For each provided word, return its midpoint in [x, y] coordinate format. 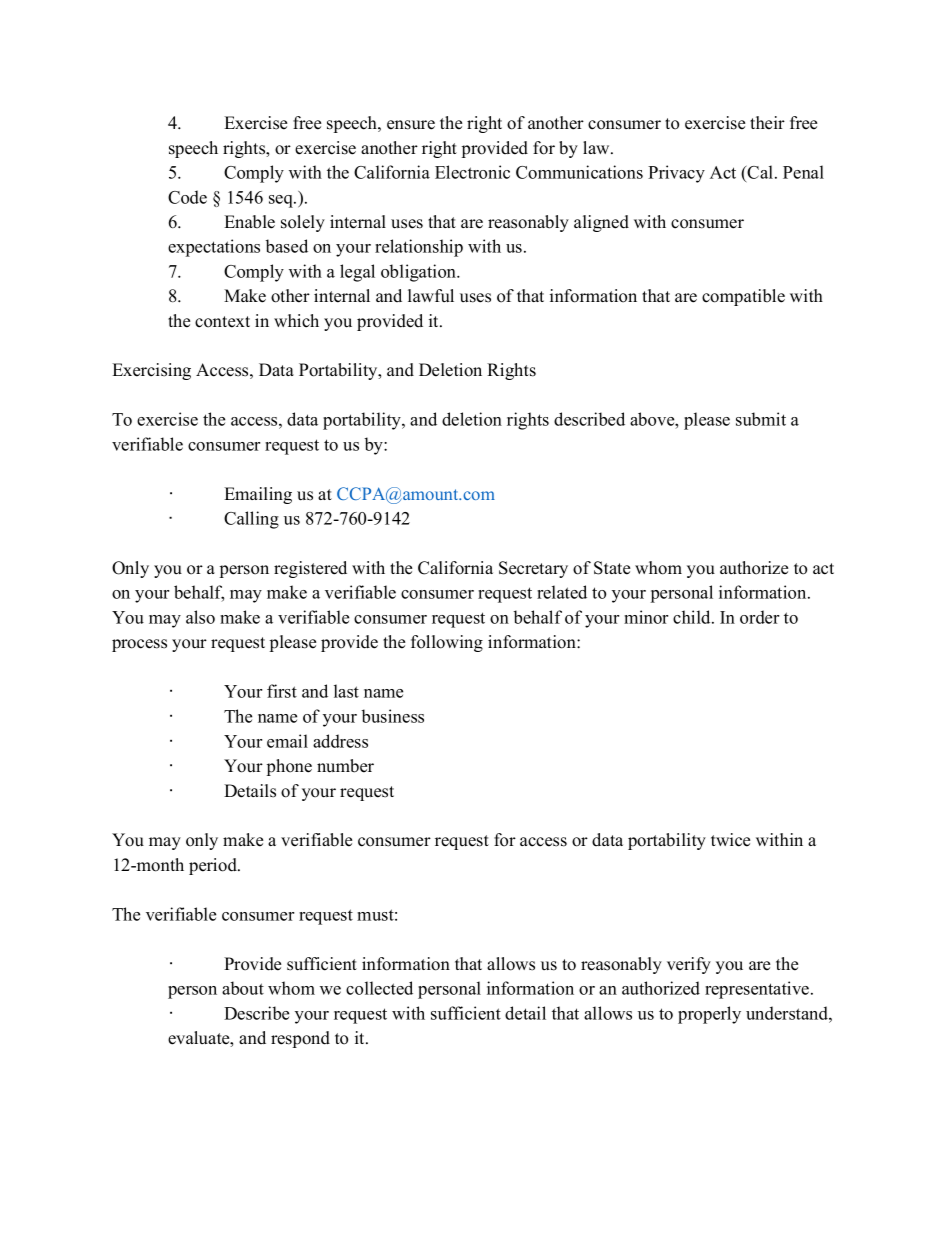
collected [379, 988]
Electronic [472, 172]
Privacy [676, 174]
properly [709, 1015]
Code [187, 197]
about [243, 988]
